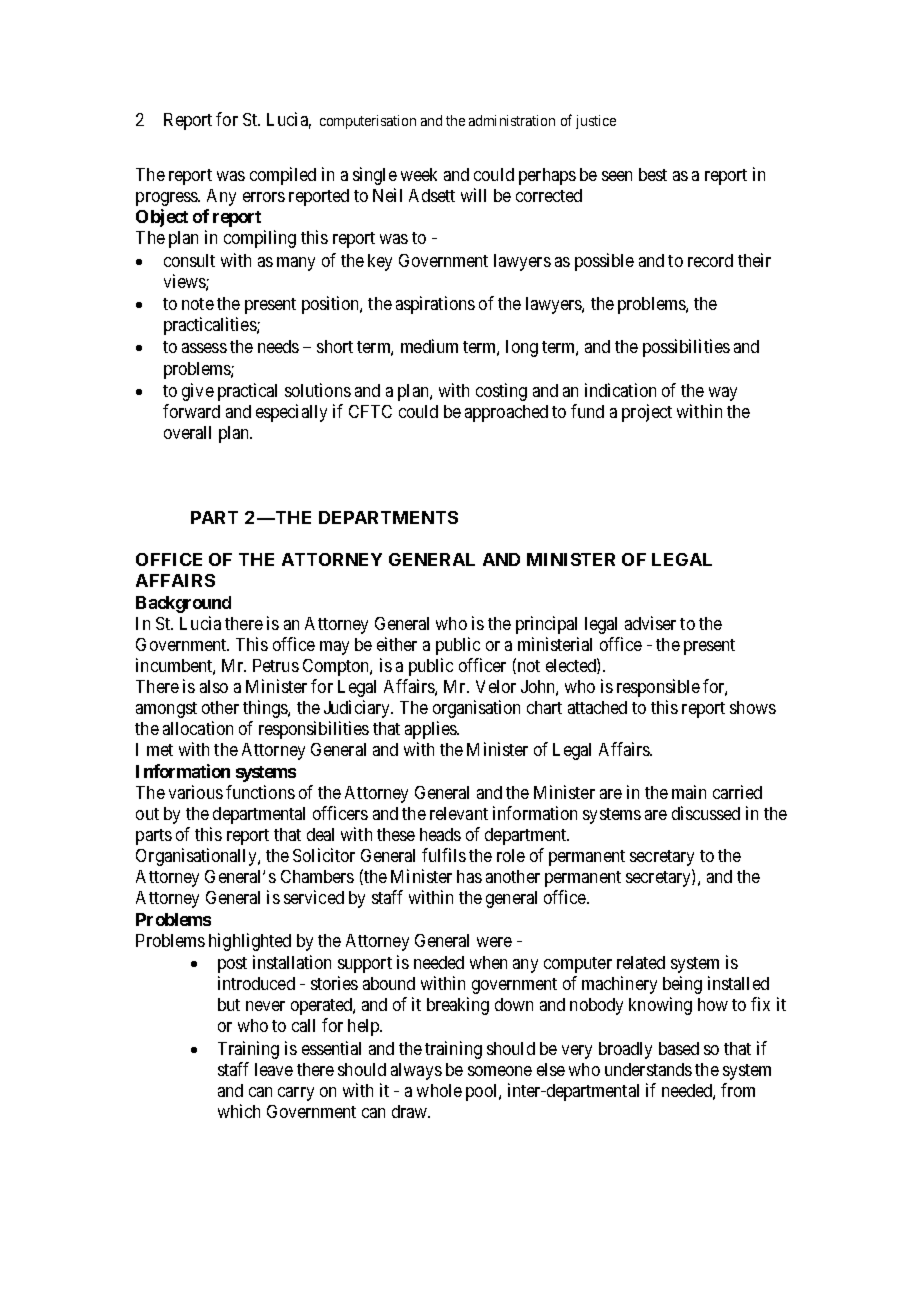 This page has height=1308, width=924. I want to click on week, so click(419, 174).
